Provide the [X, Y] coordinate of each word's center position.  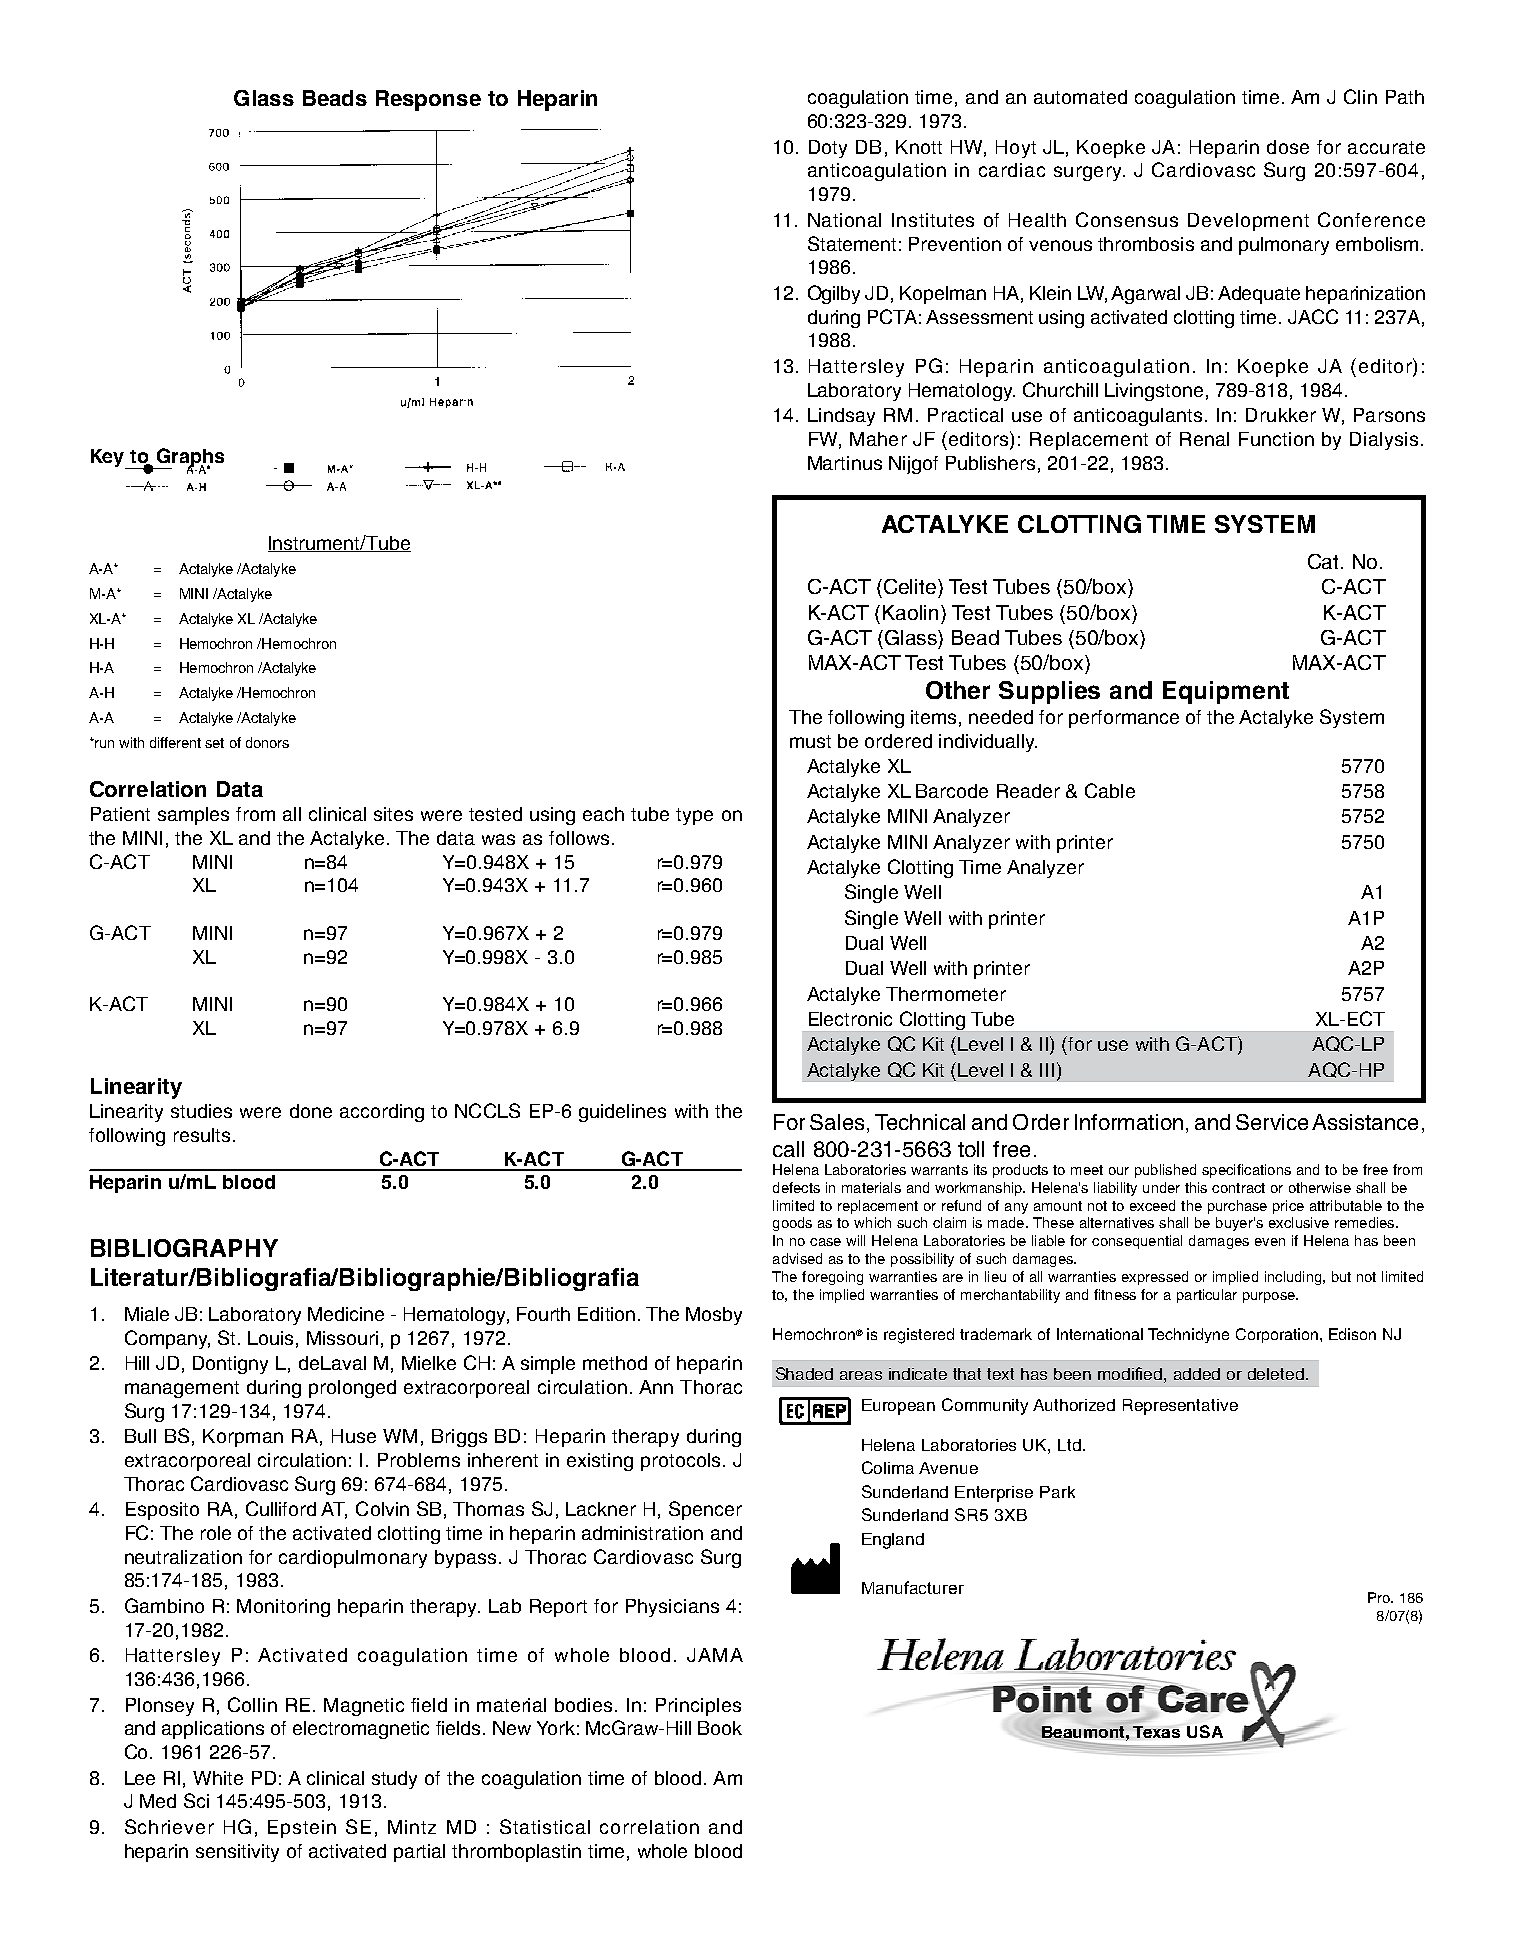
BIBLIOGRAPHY [184, 1248]
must [810, 741]
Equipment [1226, 692]
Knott [919, 147]
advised [797, 1258]
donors [267, 742]
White [218, 1778]
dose [1288, 147]
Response [428, 100]
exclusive [1299, 1222]
